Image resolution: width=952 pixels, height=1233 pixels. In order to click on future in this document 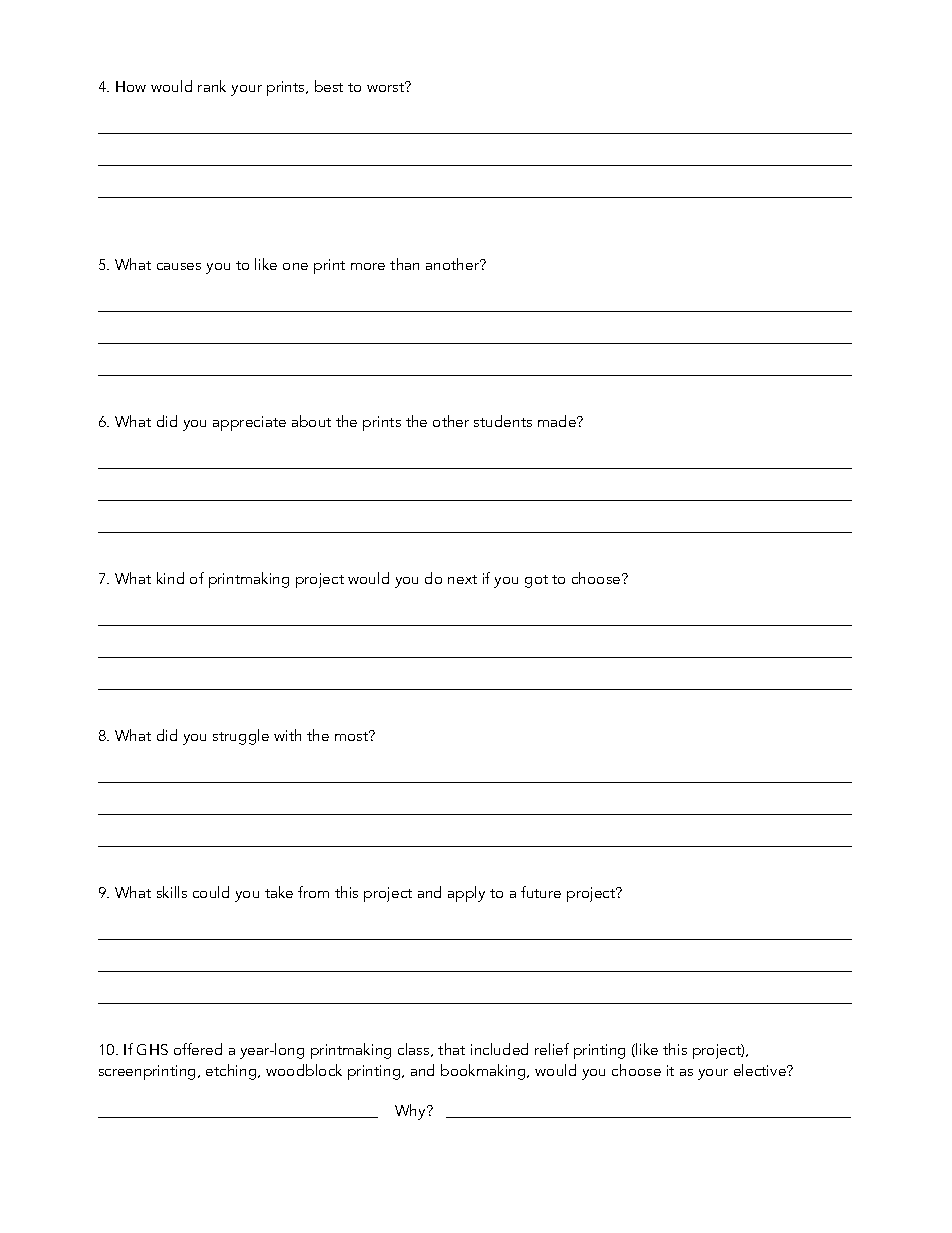, I will do `click(541, 892)`.
